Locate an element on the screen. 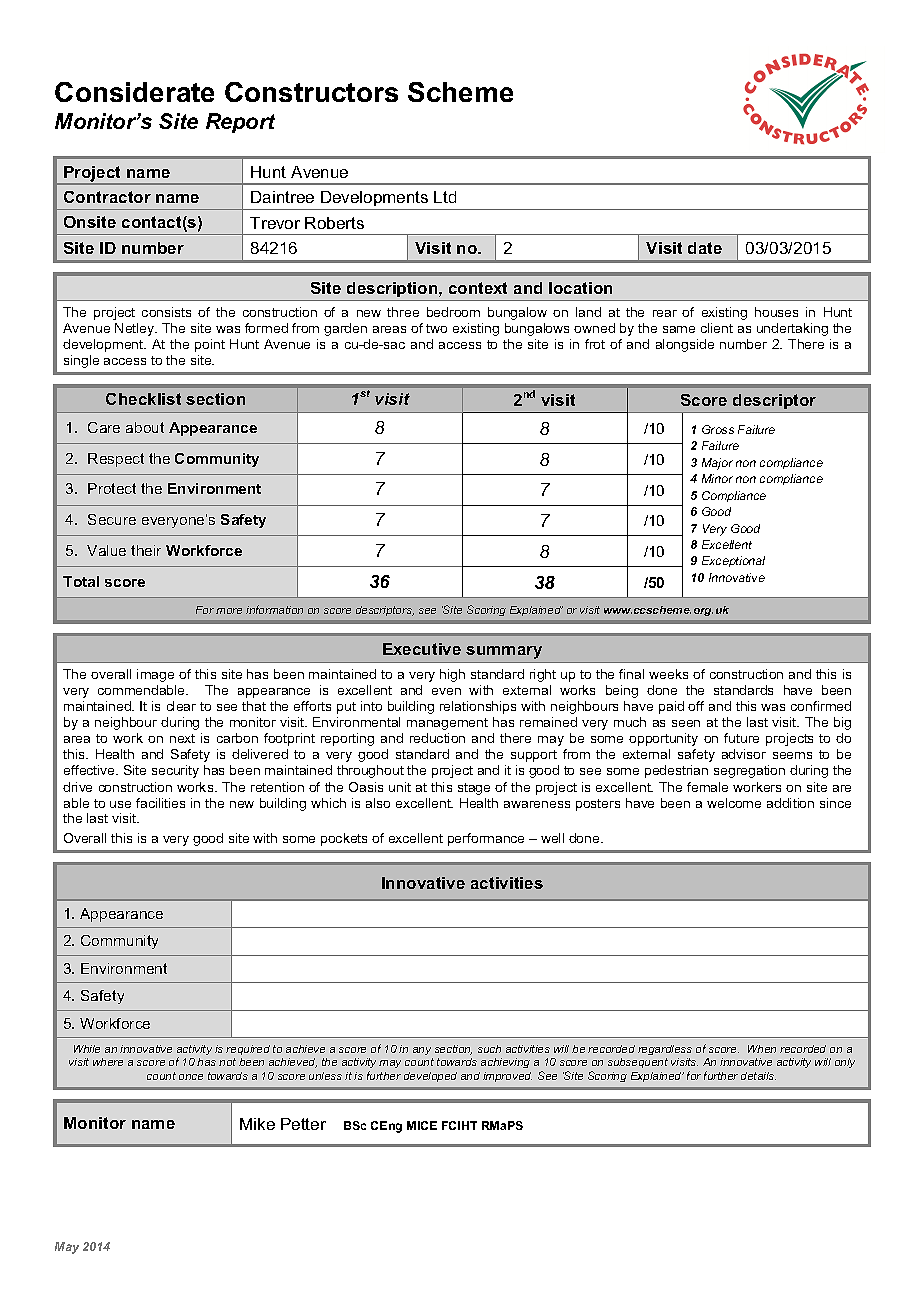  once is located at coordinates (191, 1077).
